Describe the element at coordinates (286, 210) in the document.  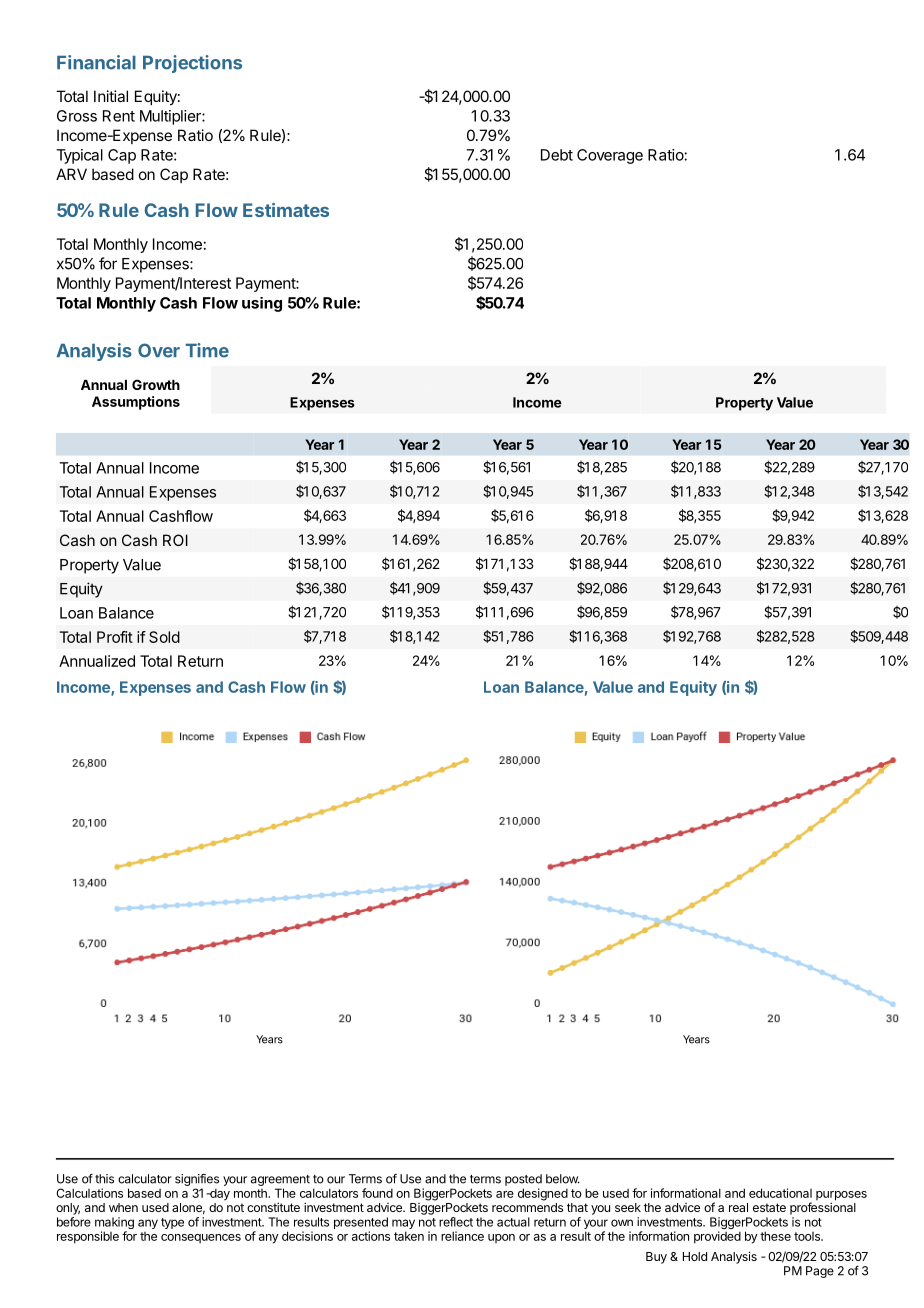
I see `Estimates` at that location.
